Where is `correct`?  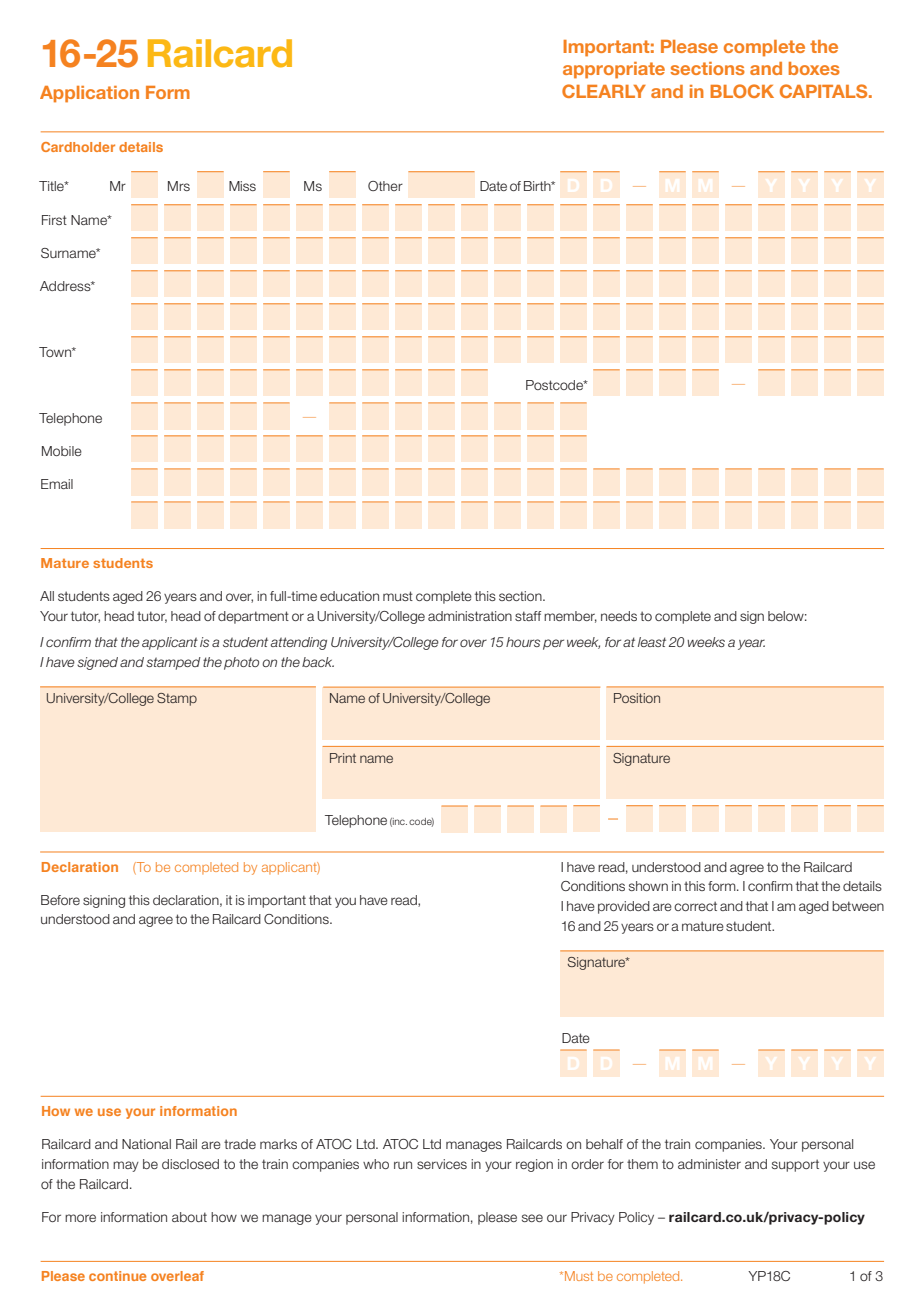
correct is located at coordinates (695, 906).
